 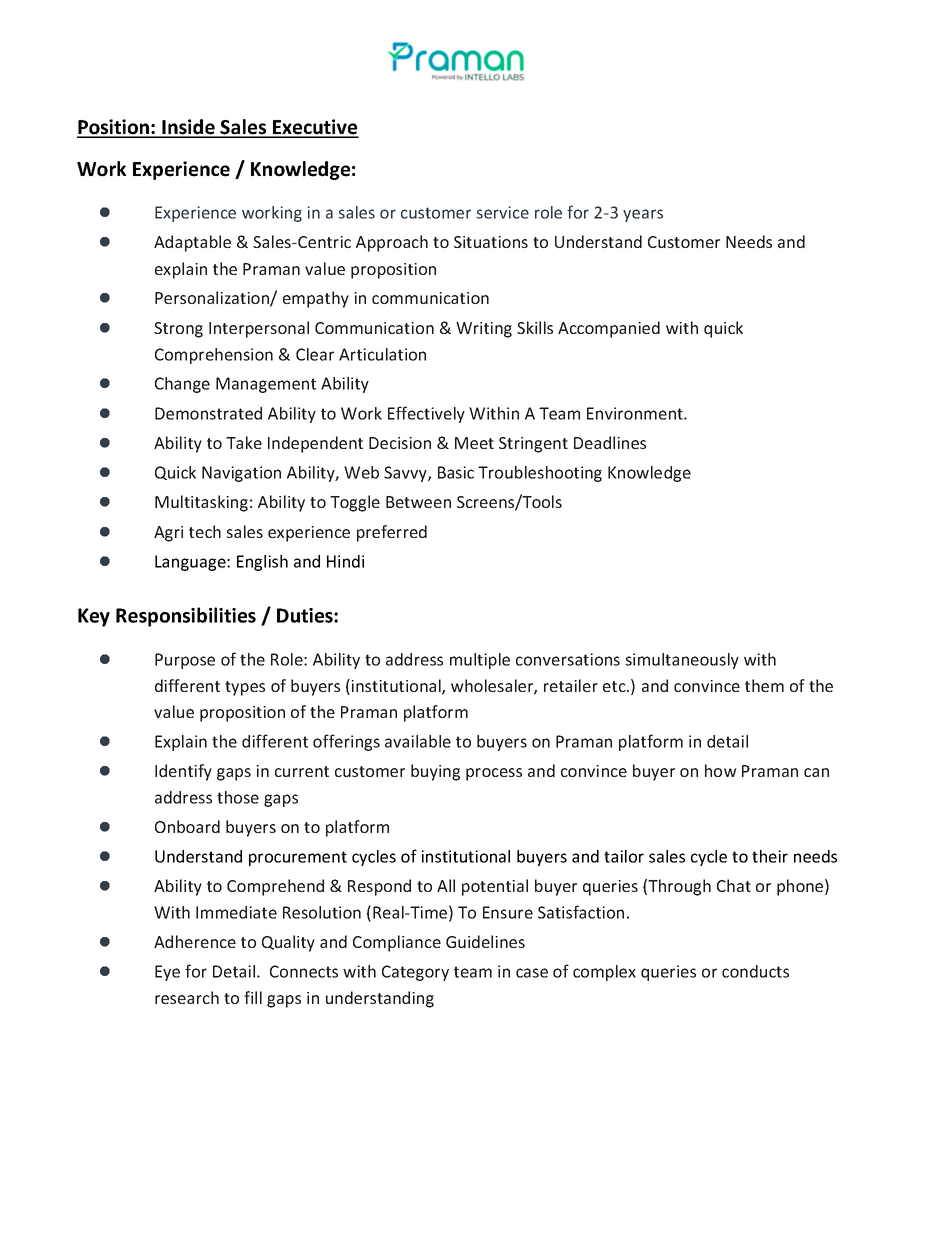 What do you see at coordinates (643, 215) in the document?
I see `years` at bounding box center [643, 215].
